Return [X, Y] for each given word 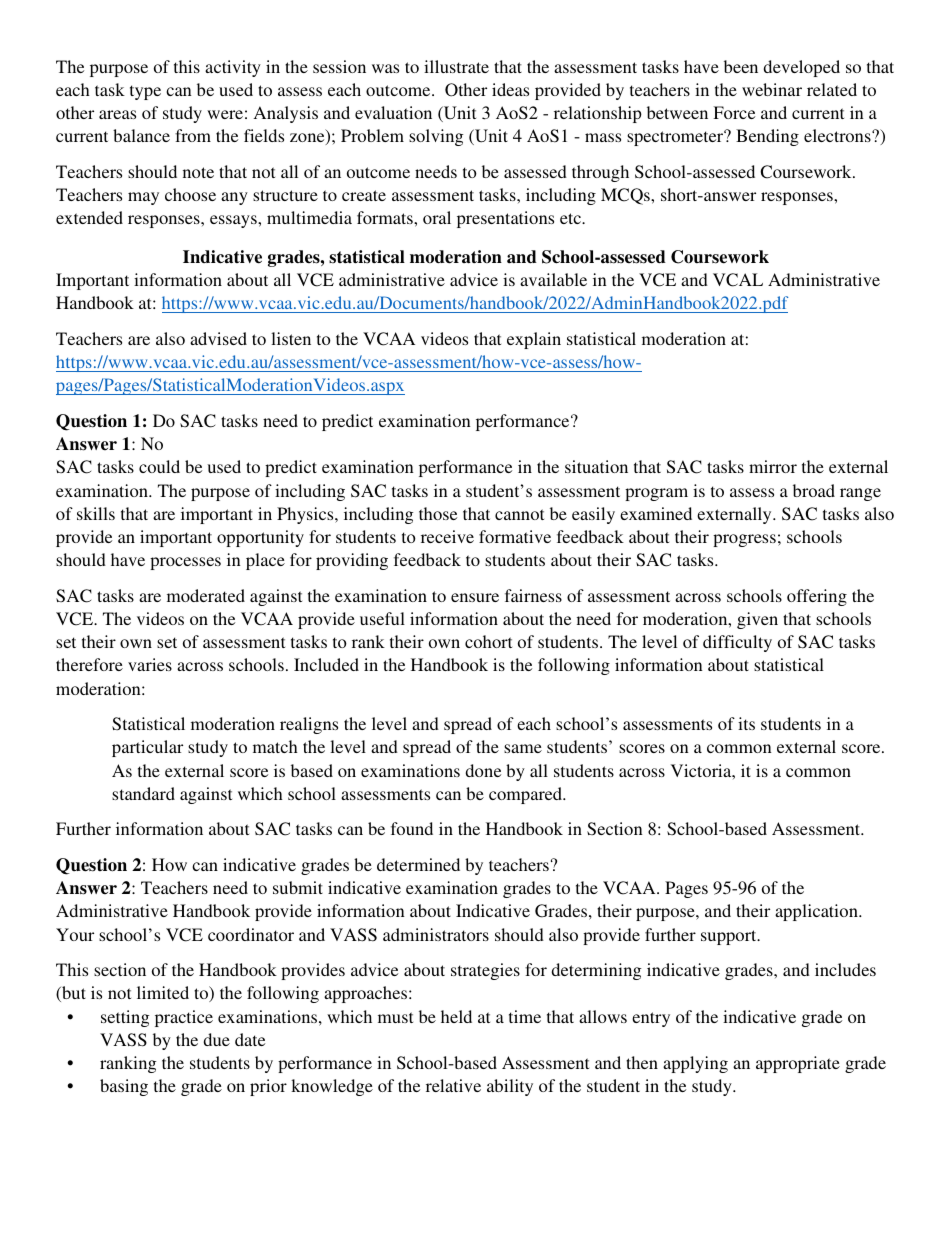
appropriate [798, 1064]
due [216, 1039]
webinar [772, 89]
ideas [510, 89]
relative [453, 1085]
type [145, 92]
